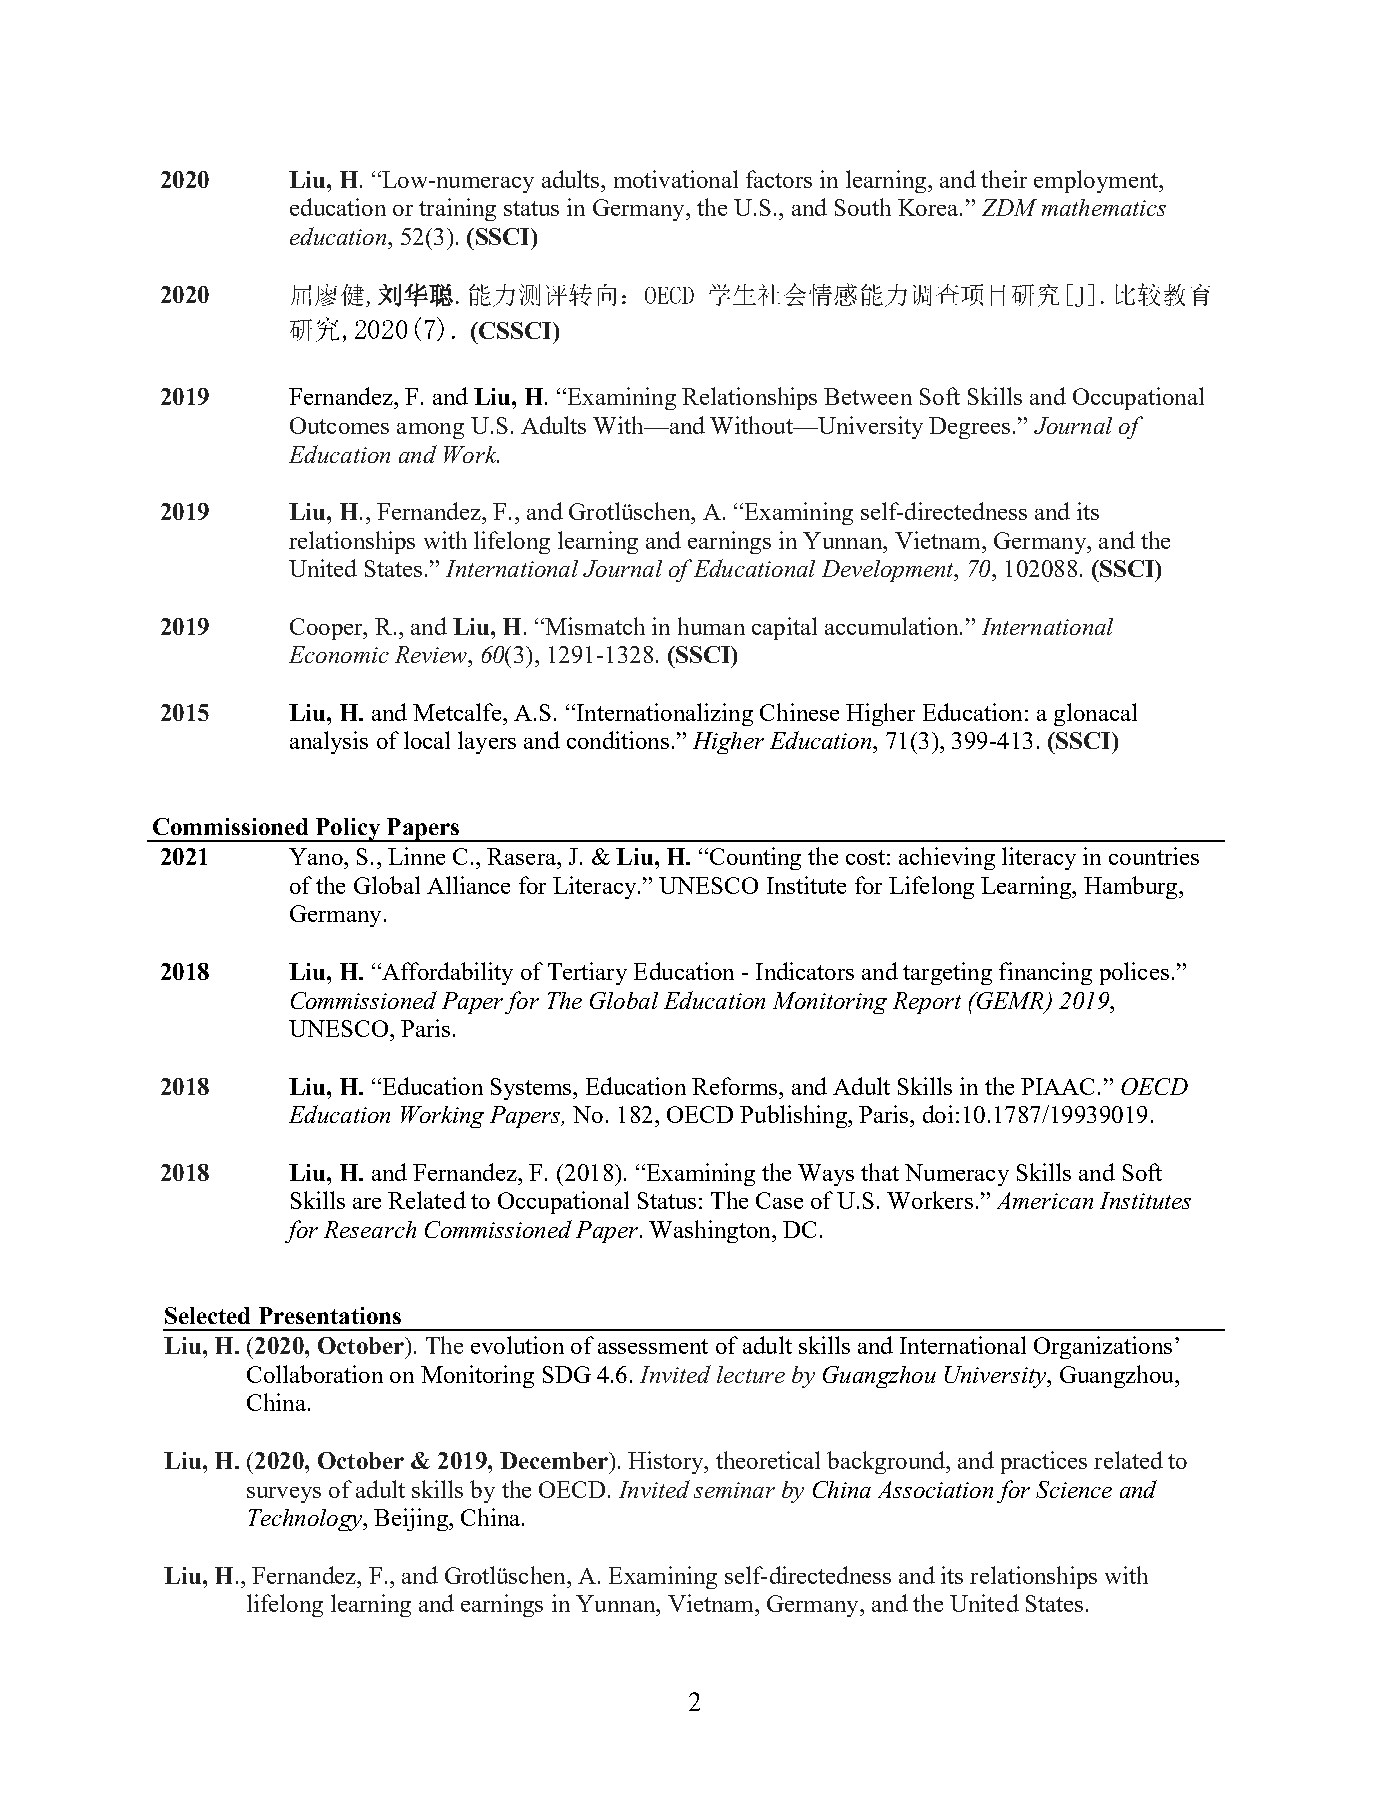 The width and height of the document is (1388, 1796). What do you see at coordinates (457, 209) in the document?
I see `training` at bounding box center [457, 209].
